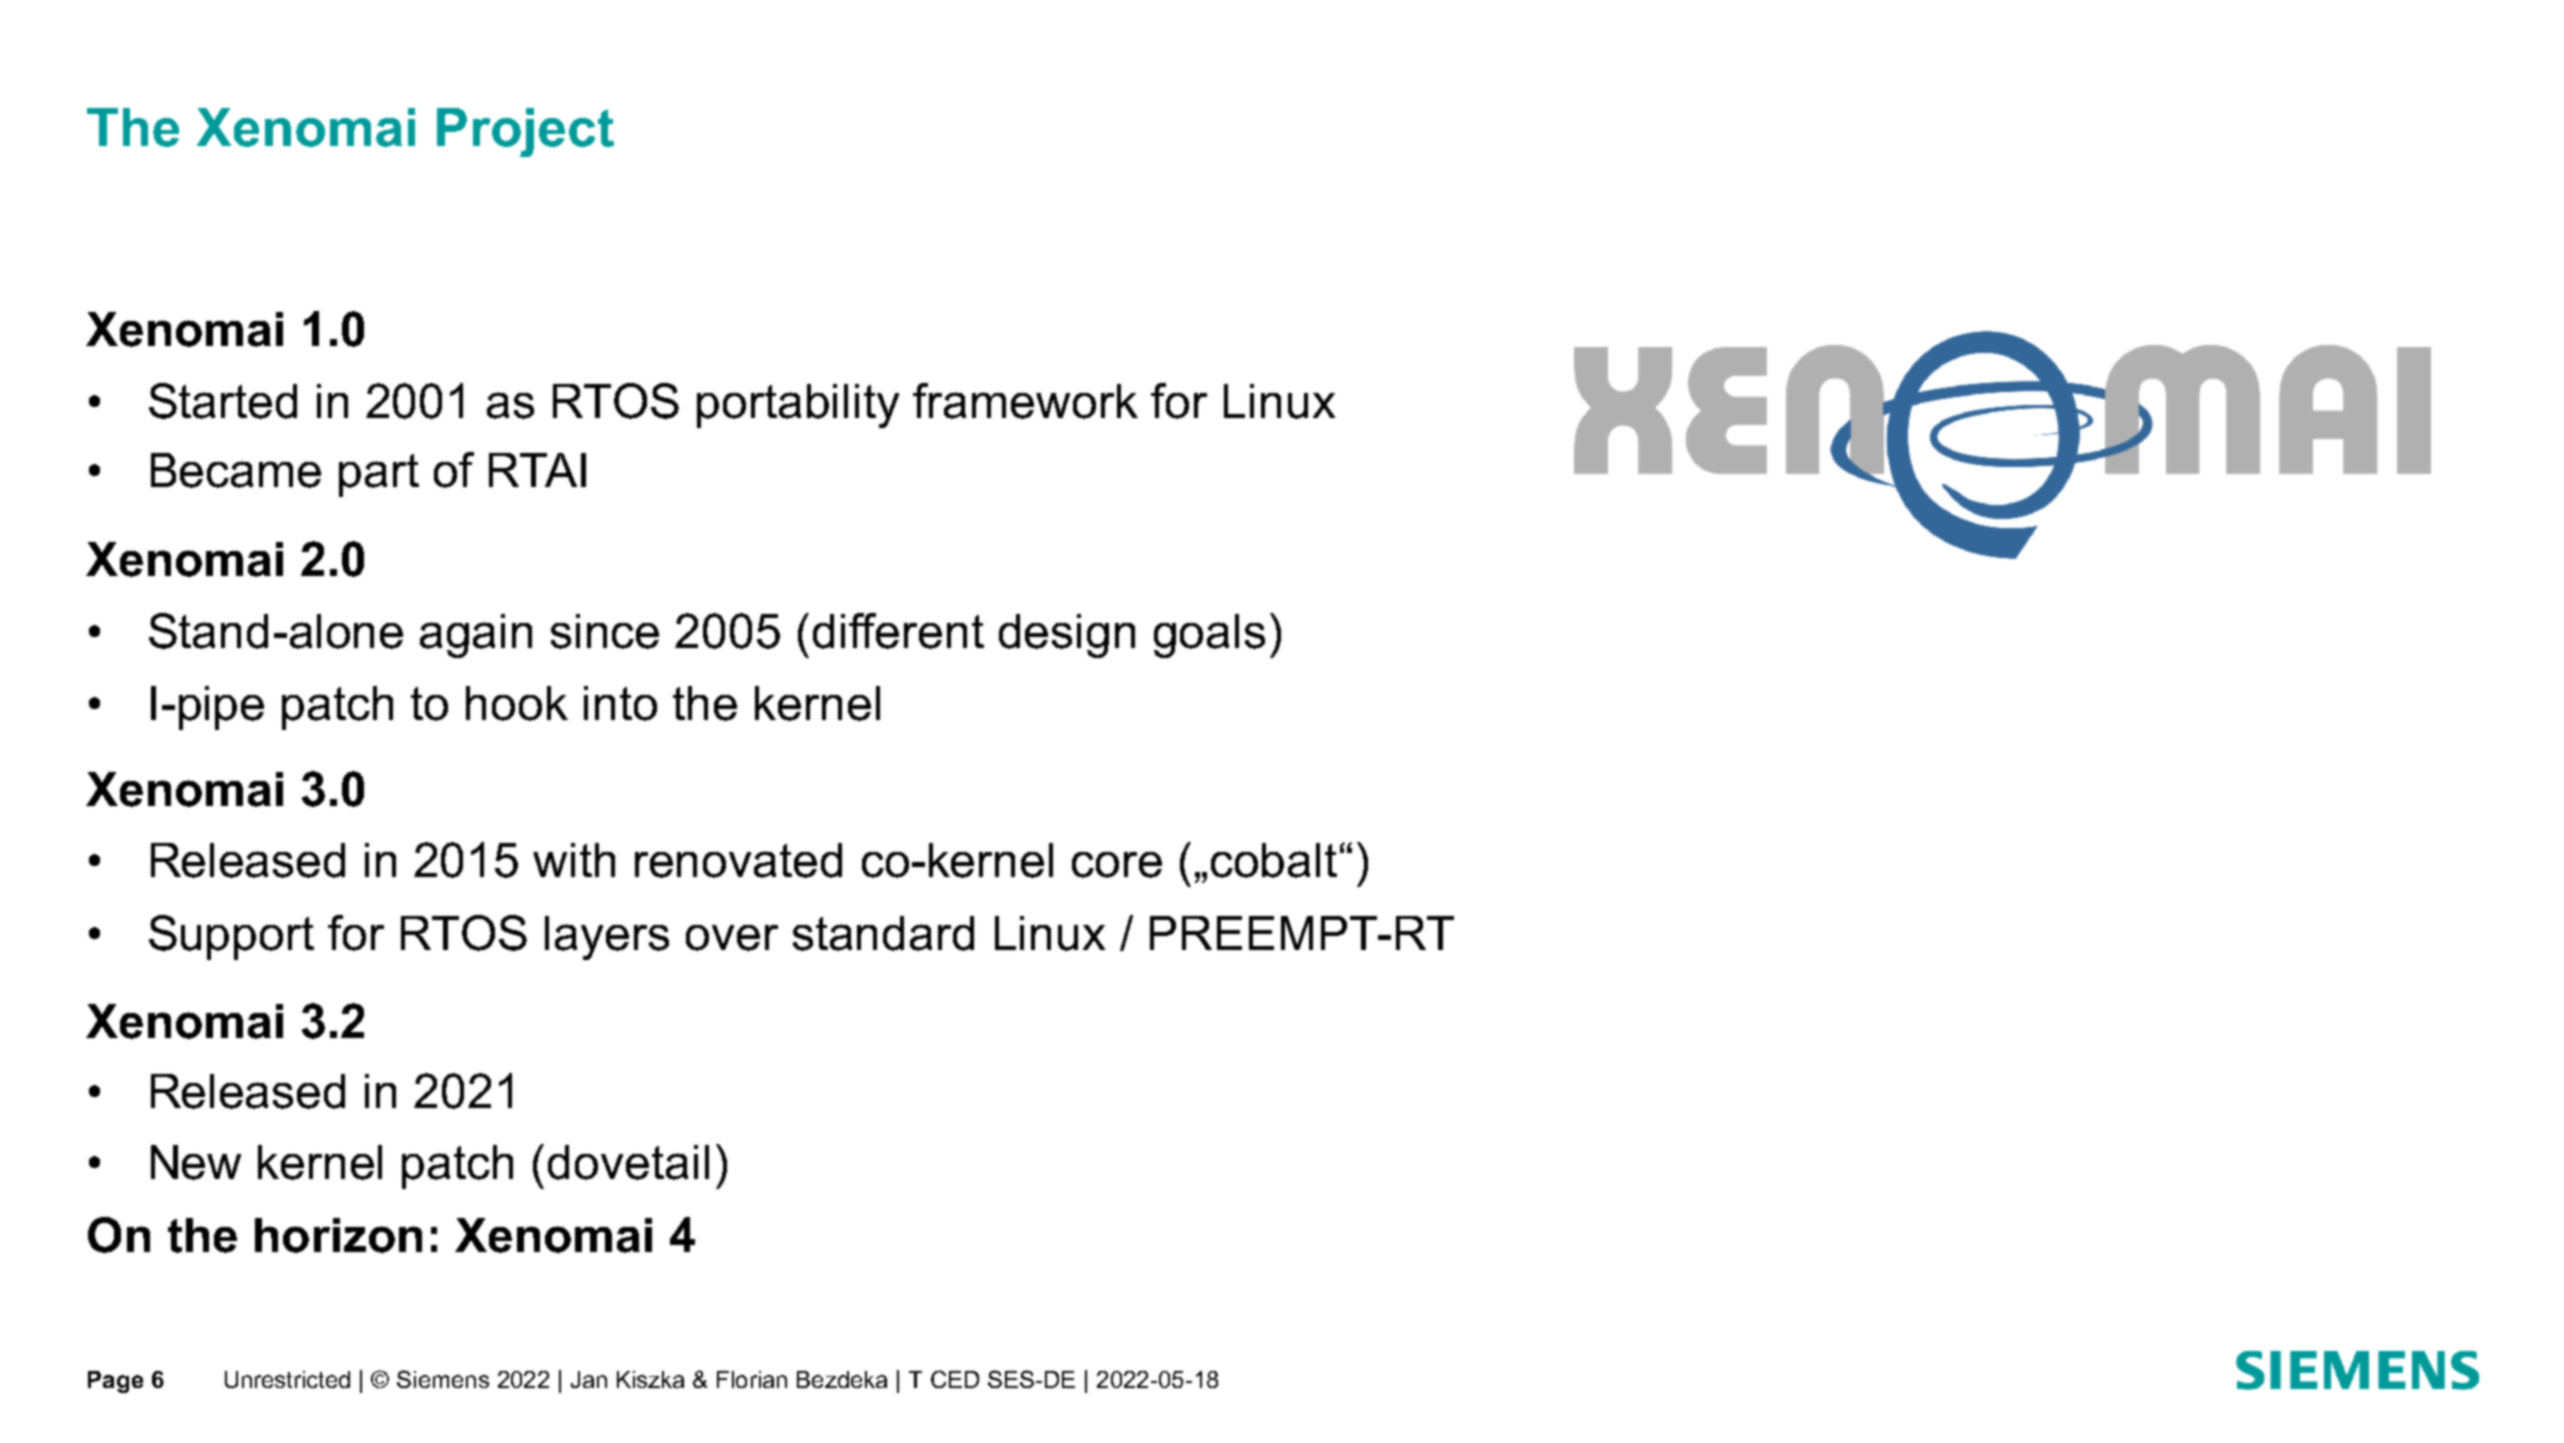 The width and height of the image is (2564, 1443). Describe the element at coordinates (1025, 401) in the image. I see `framework` at that location.
